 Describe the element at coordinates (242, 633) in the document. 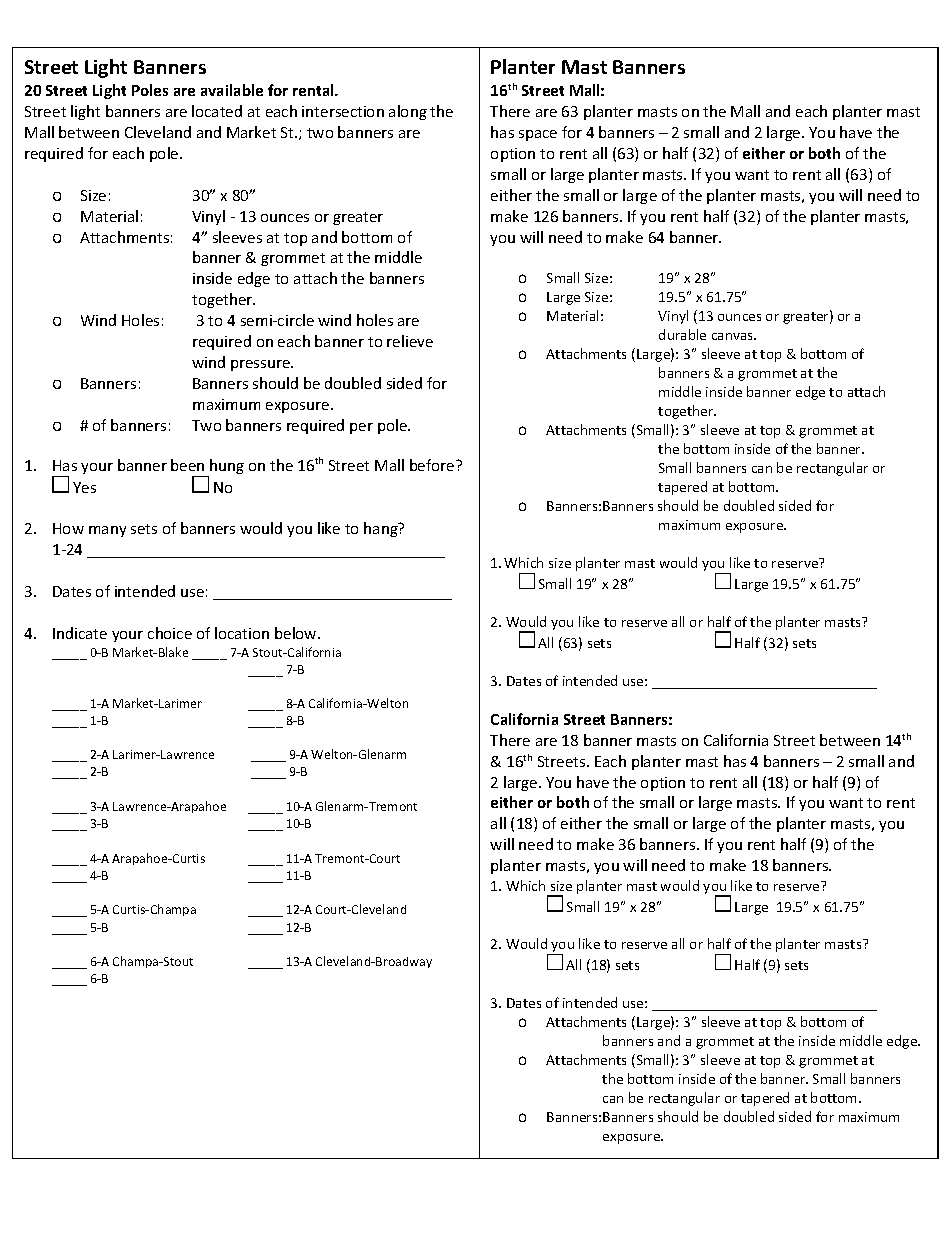

I see `location` at that location.
